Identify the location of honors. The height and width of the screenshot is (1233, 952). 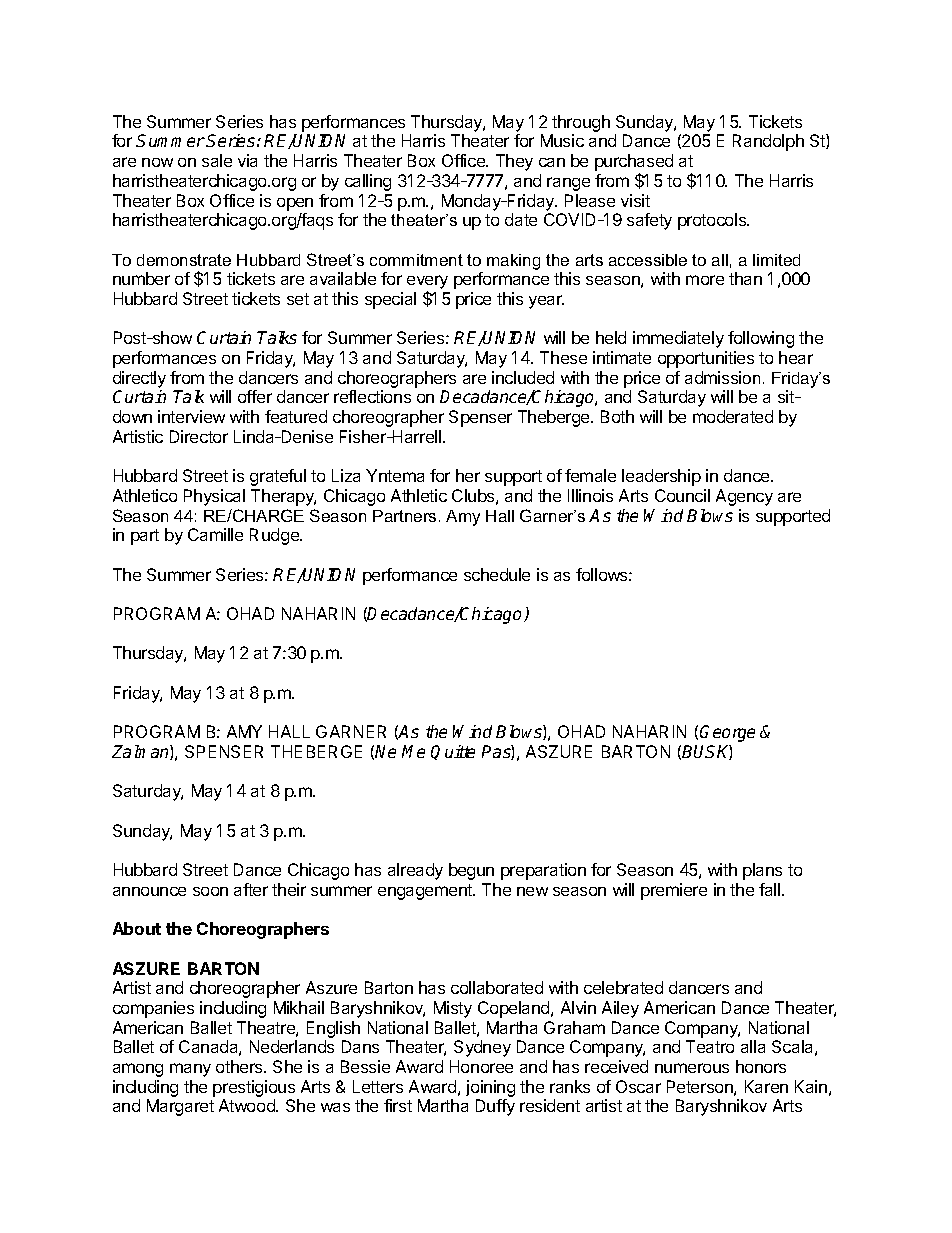
(761, 1066).
